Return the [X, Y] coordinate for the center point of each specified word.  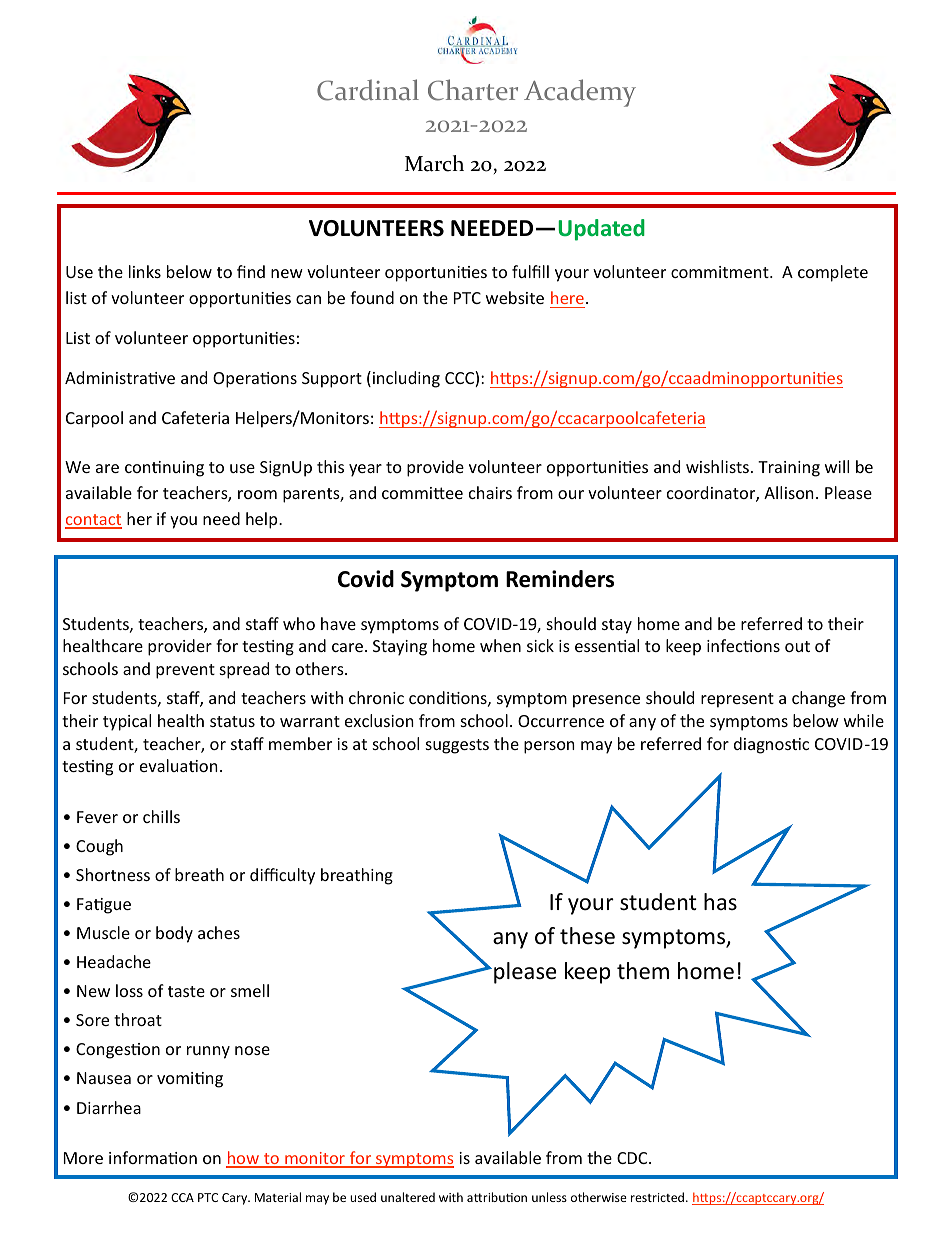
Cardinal [368, 90]
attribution [497, 1197]
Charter [473, 90]
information [153, 1157]
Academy [580, 93]
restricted [657, 1197]
